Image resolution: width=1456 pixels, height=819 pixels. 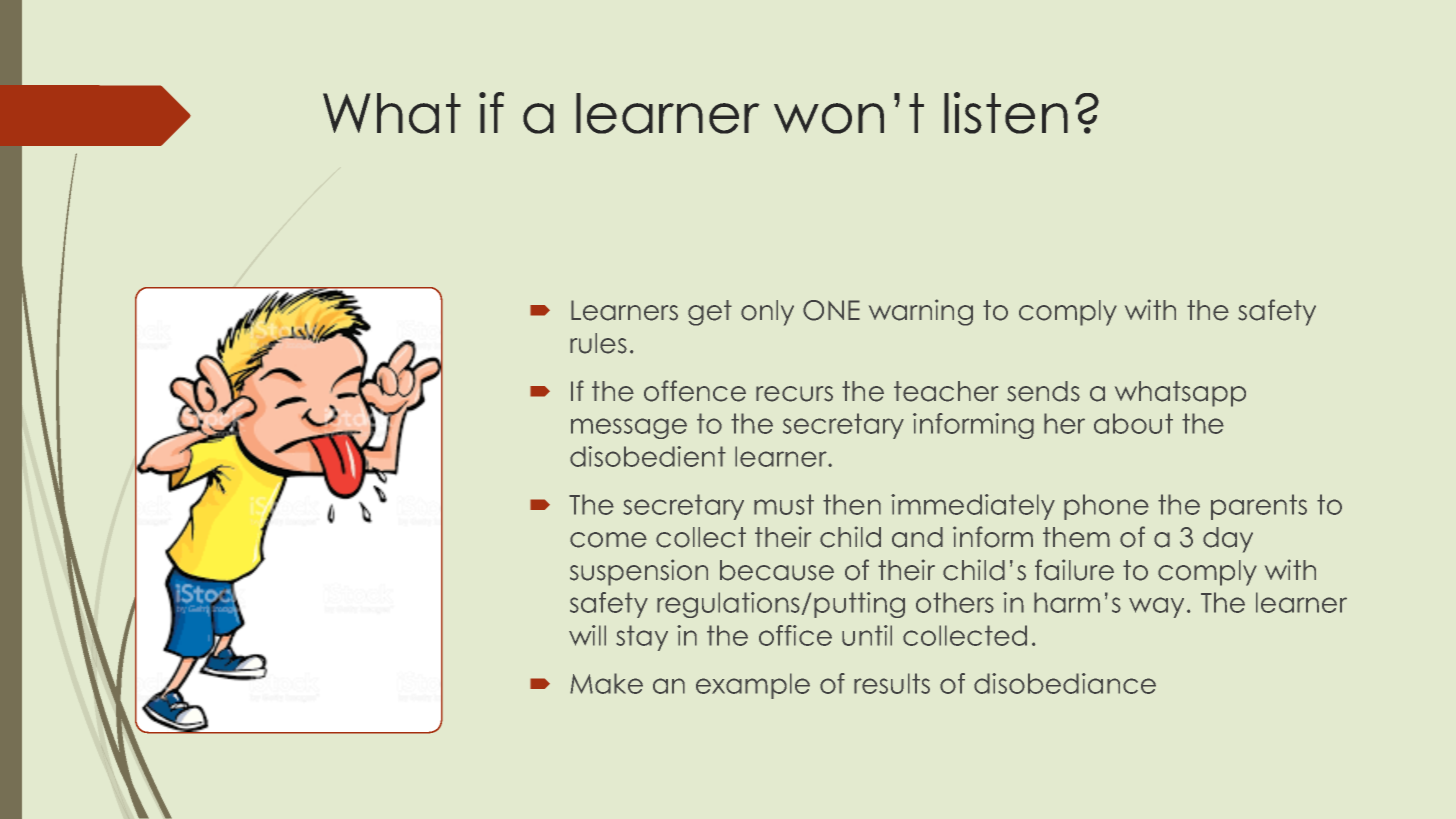 What do you see at coordinates (606, 683) in the page?
I see `Make` at bounding box center [606, 683].
